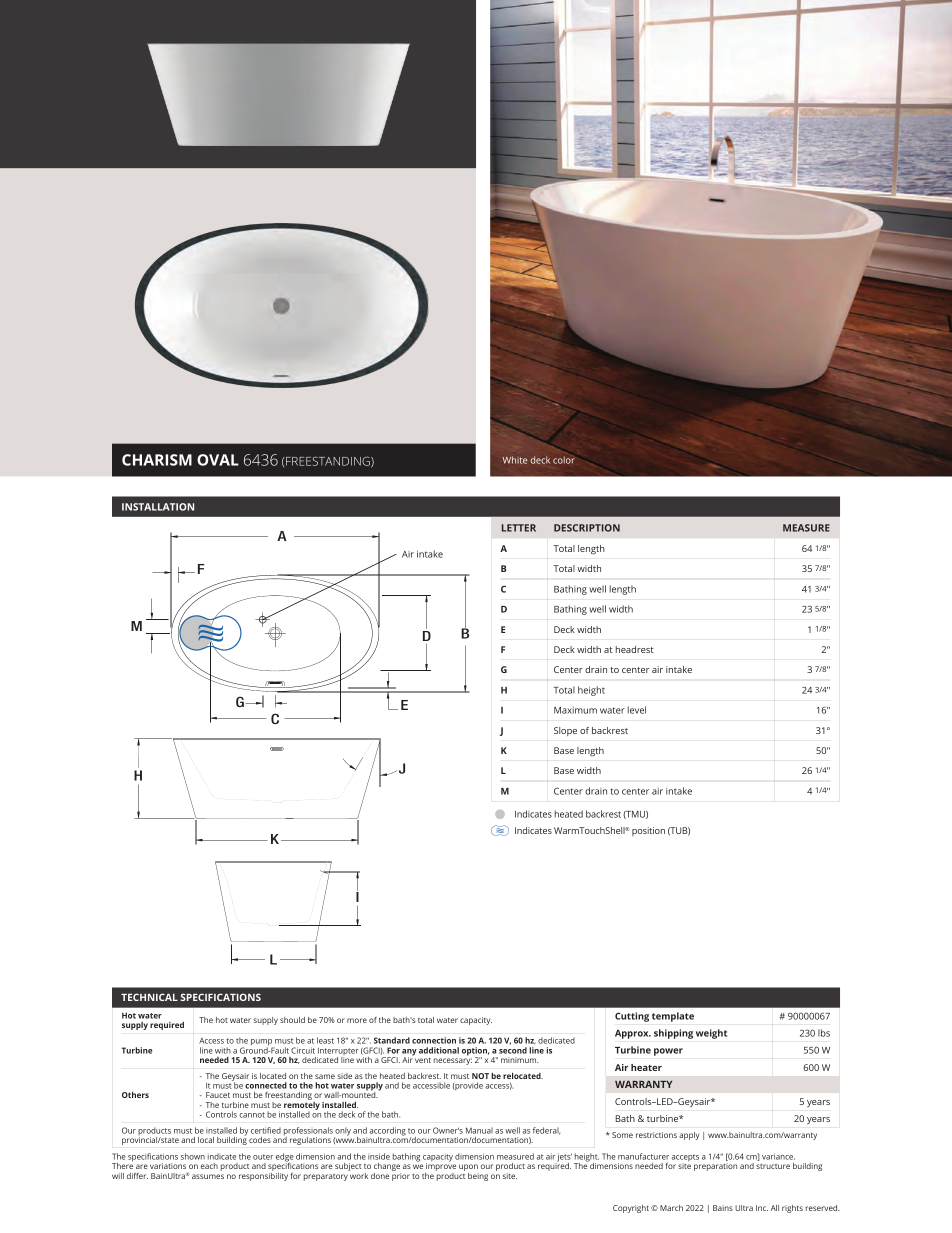 The image size is (952, 1233). What do you see at coordinates (149, 997) in the page?
I see `TECHNICAL` at bounding box center [149, 997].
